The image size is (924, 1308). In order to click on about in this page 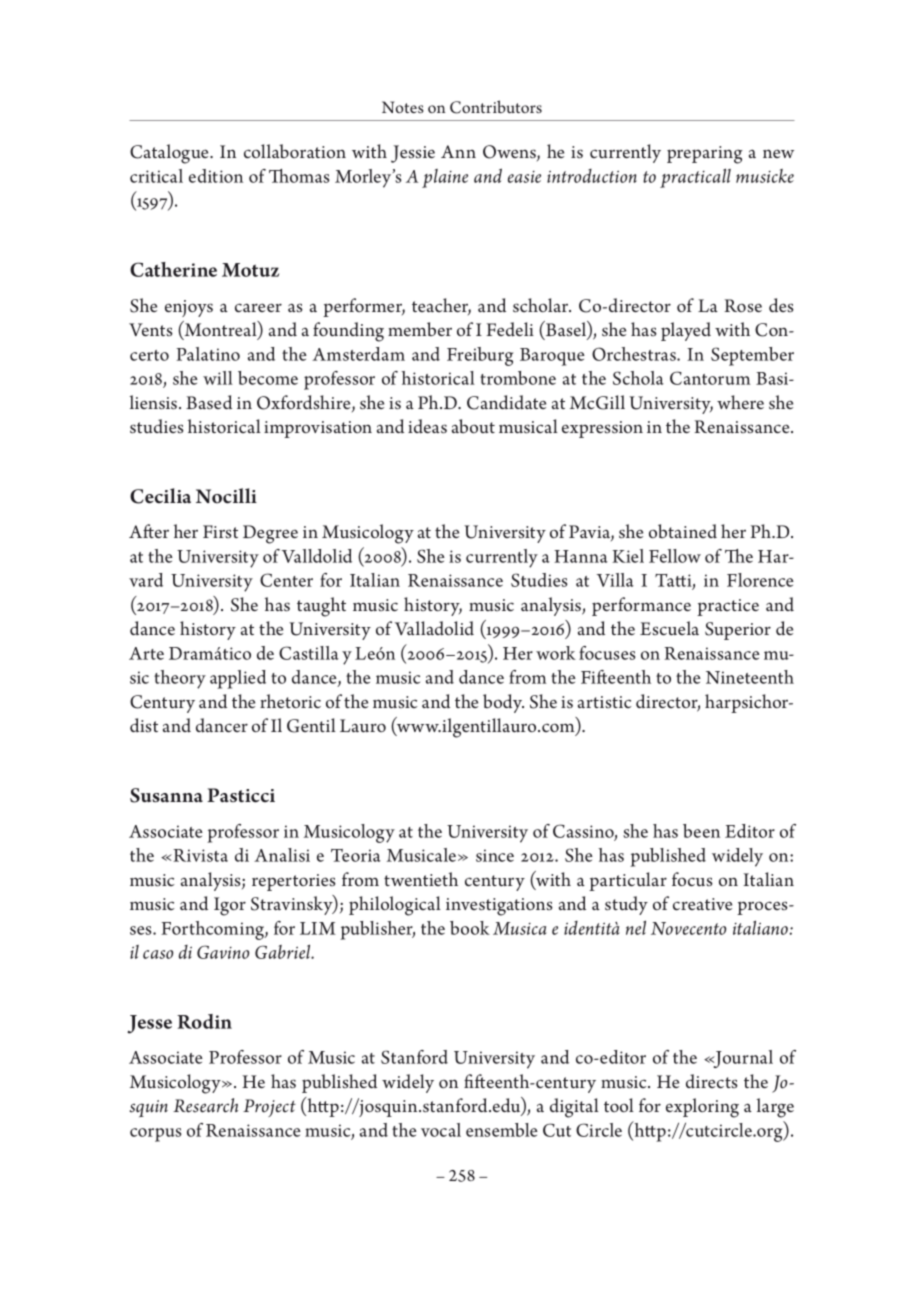, I will do `click(473, 426)`.
